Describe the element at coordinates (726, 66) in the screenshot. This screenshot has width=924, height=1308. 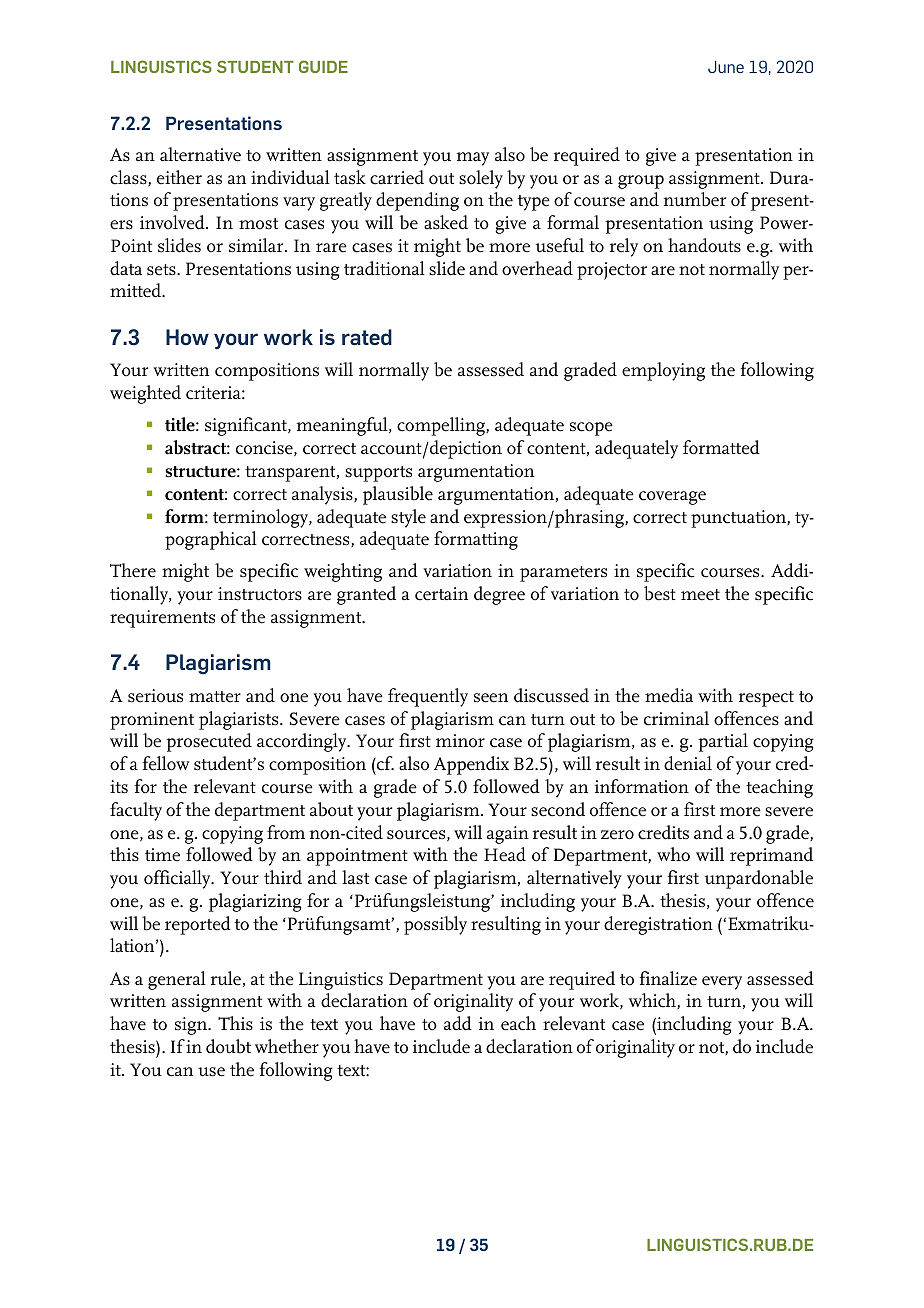
I see `June` at that location.
